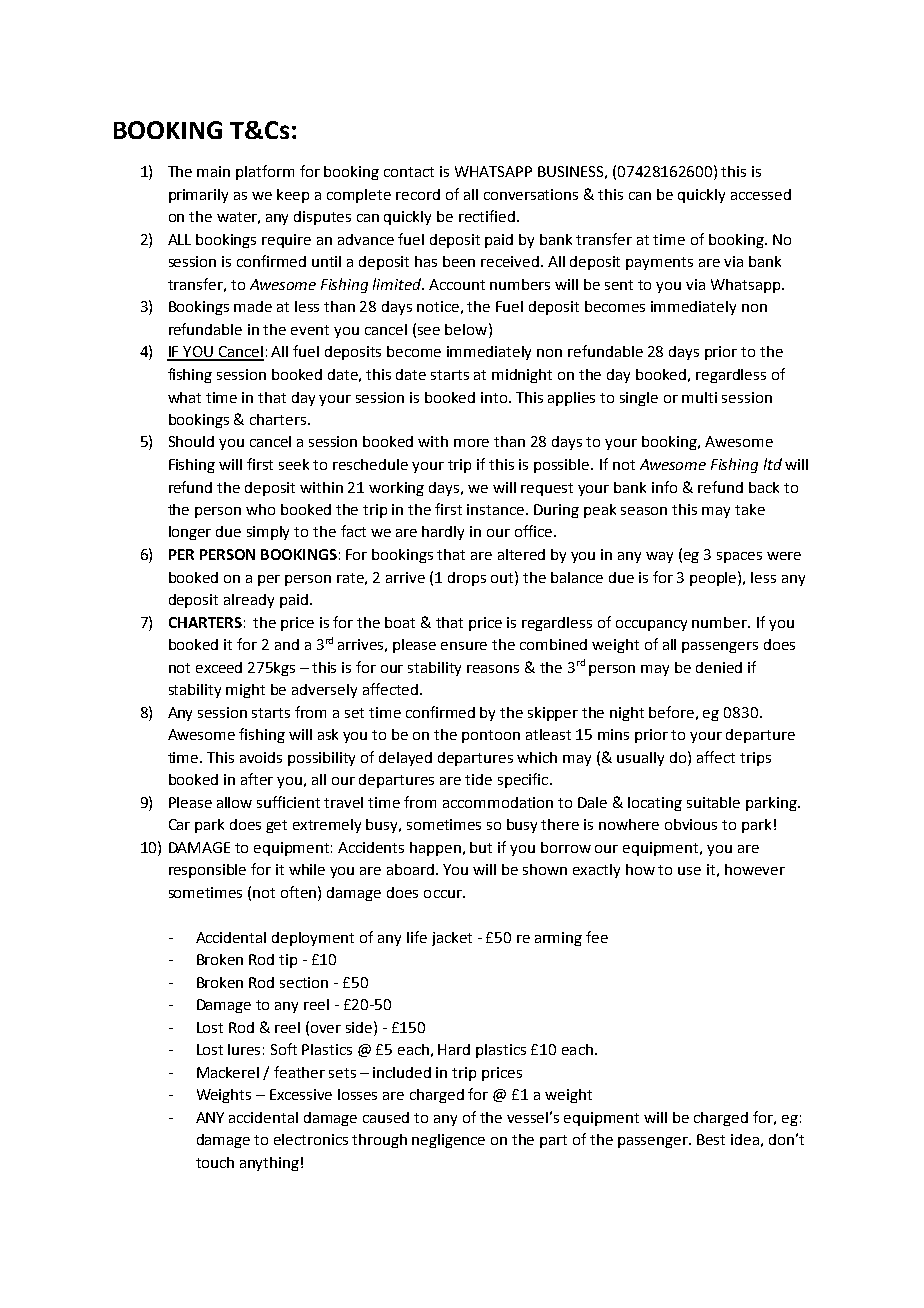 This page has height=1308, width=924. What do you see at coordinates (245, 691) in the page?
I see `might` at bounding box center [245, 691].
